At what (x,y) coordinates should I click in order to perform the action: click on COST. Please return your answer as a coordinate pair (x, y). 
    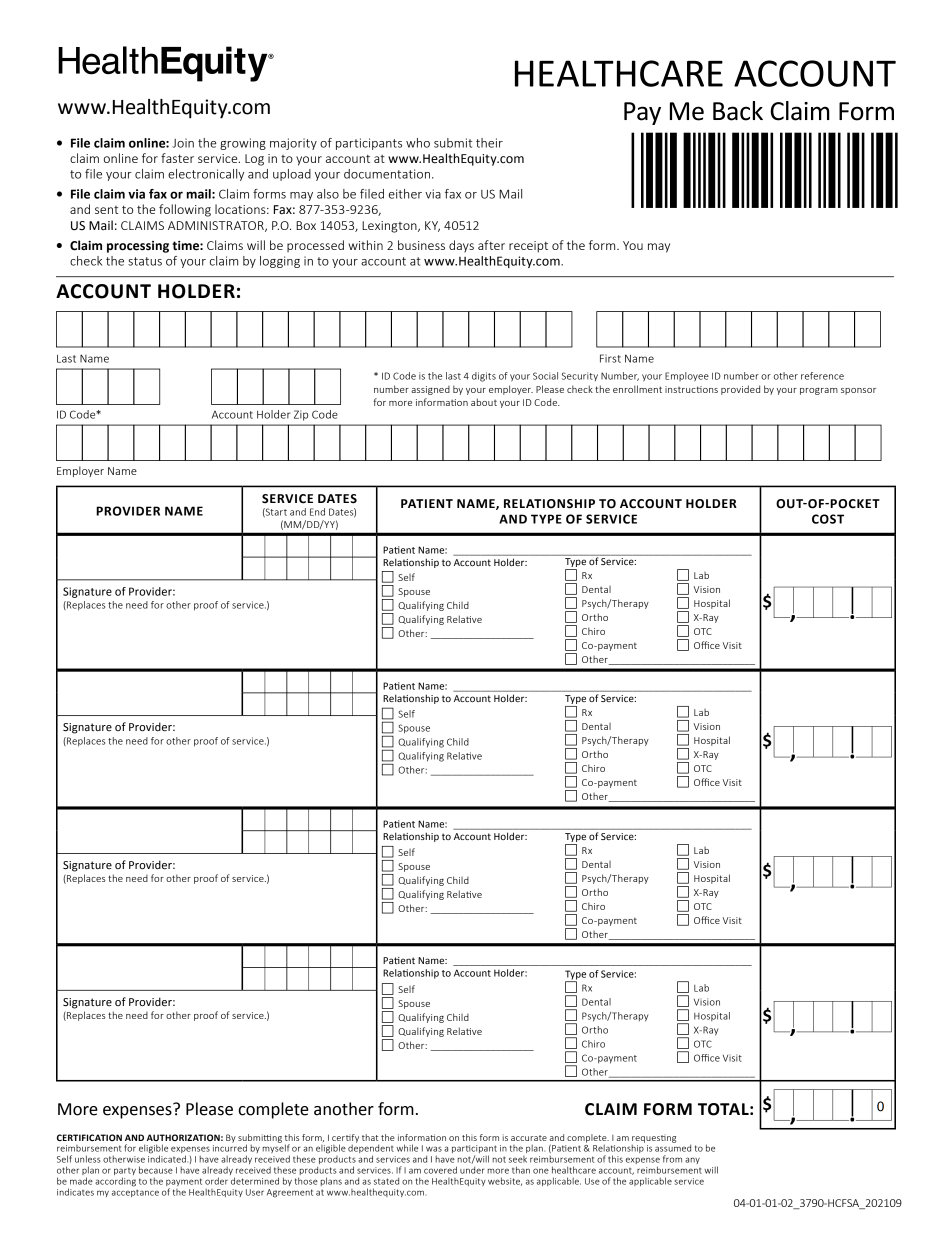
    Looking at the image, I should click on (828, 519).
